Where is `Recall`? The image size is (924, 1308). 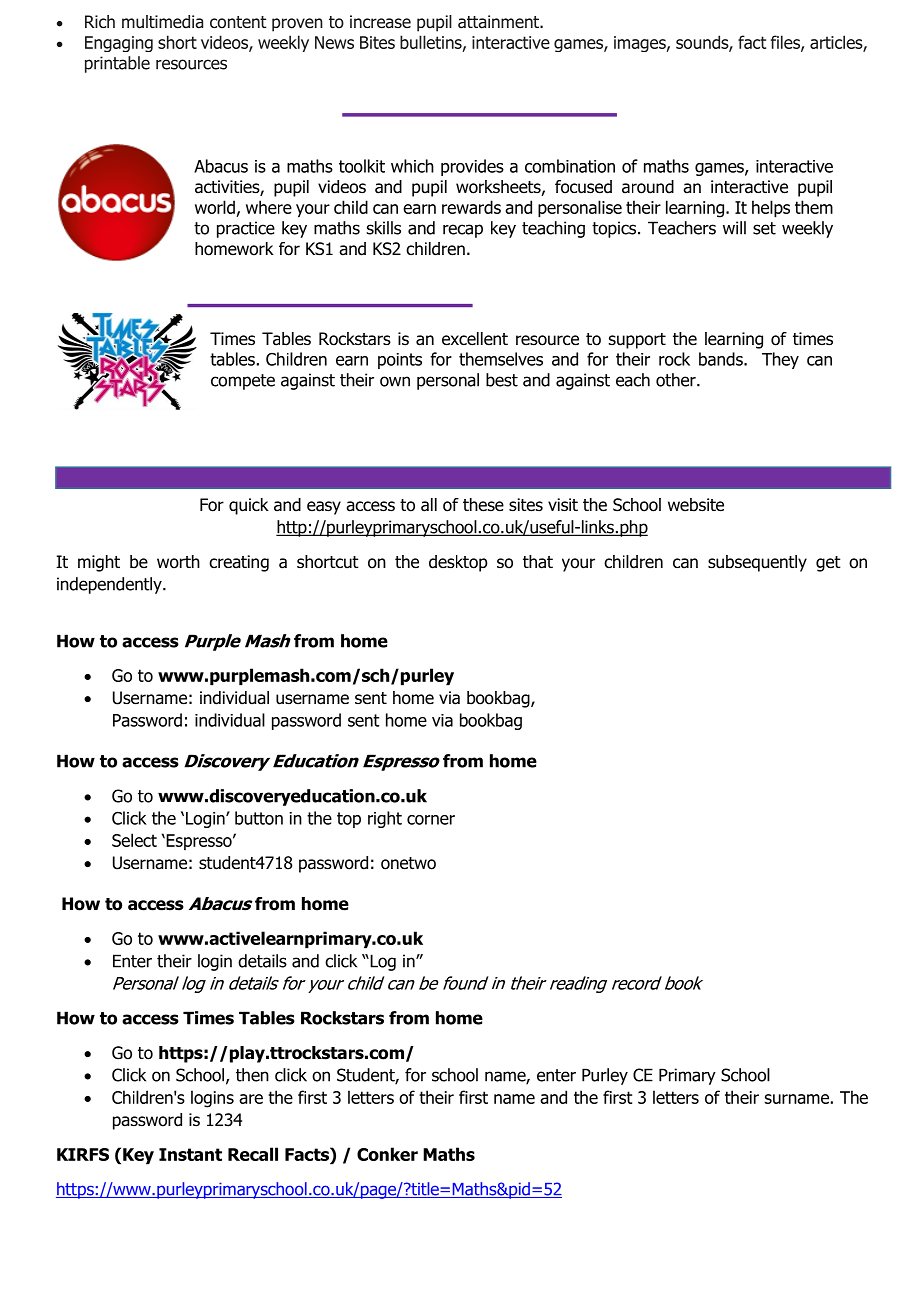 Recall is located at coordinates (253, 1154).
